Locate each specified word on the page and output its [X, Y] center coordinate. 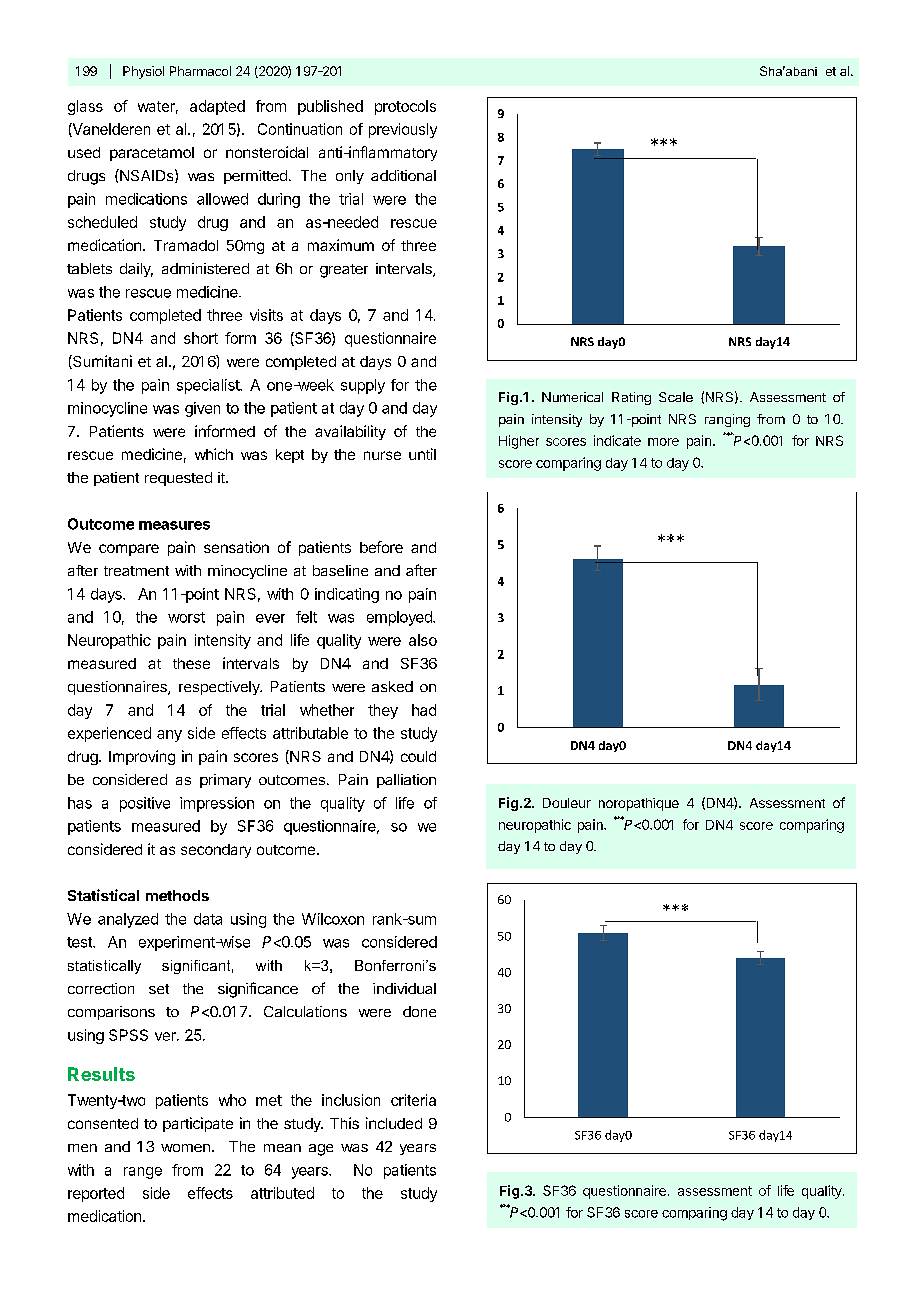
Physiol [143, 72]
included [394, 1123]
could [418, 756]
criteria [413, 1100]
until [422, 454]
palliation [406, 781]
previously [403, 130]
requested [178, 479]
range [143, 1173]
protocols [405, 107]
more [663, 442]
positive [145, 804]
